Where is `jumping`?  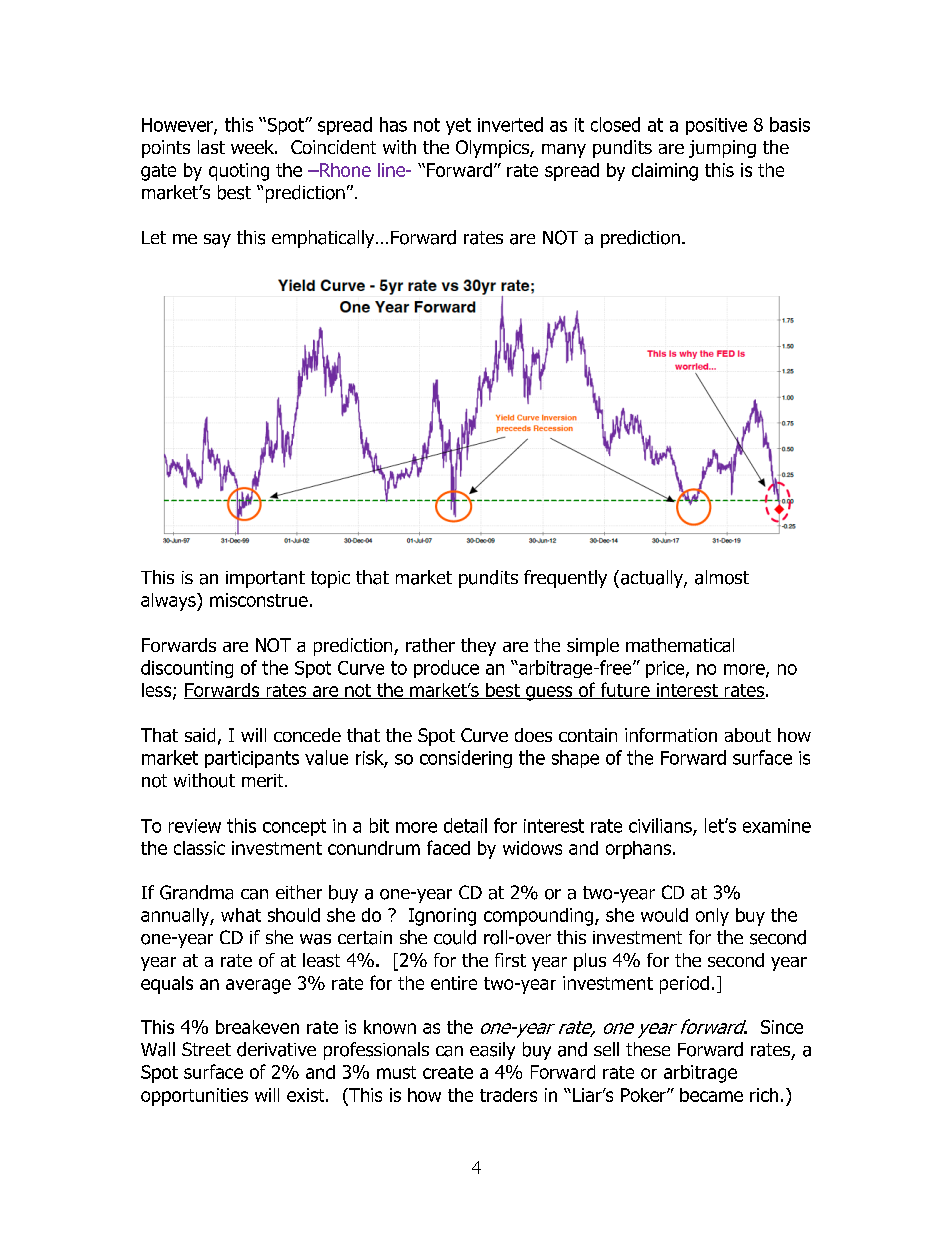 jumping is located at coordinates (722, 149).
